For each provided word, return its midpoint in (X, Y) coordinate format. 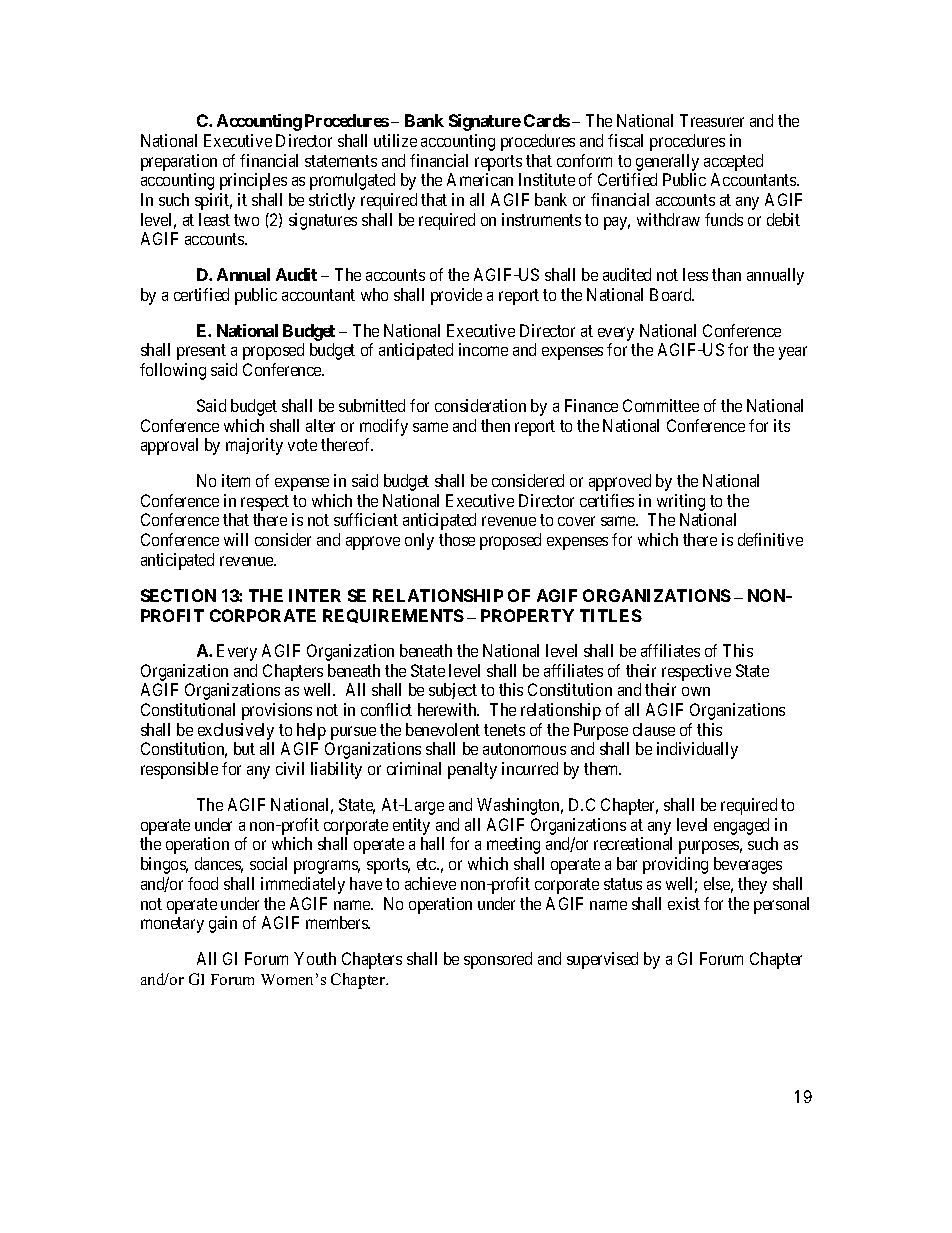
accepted (733, 162)
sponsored (498, 960)
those (457, 539)
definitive (770, 539)
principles (253, 181)
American (480, 179)
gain (223, 924)
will (236, 539)
